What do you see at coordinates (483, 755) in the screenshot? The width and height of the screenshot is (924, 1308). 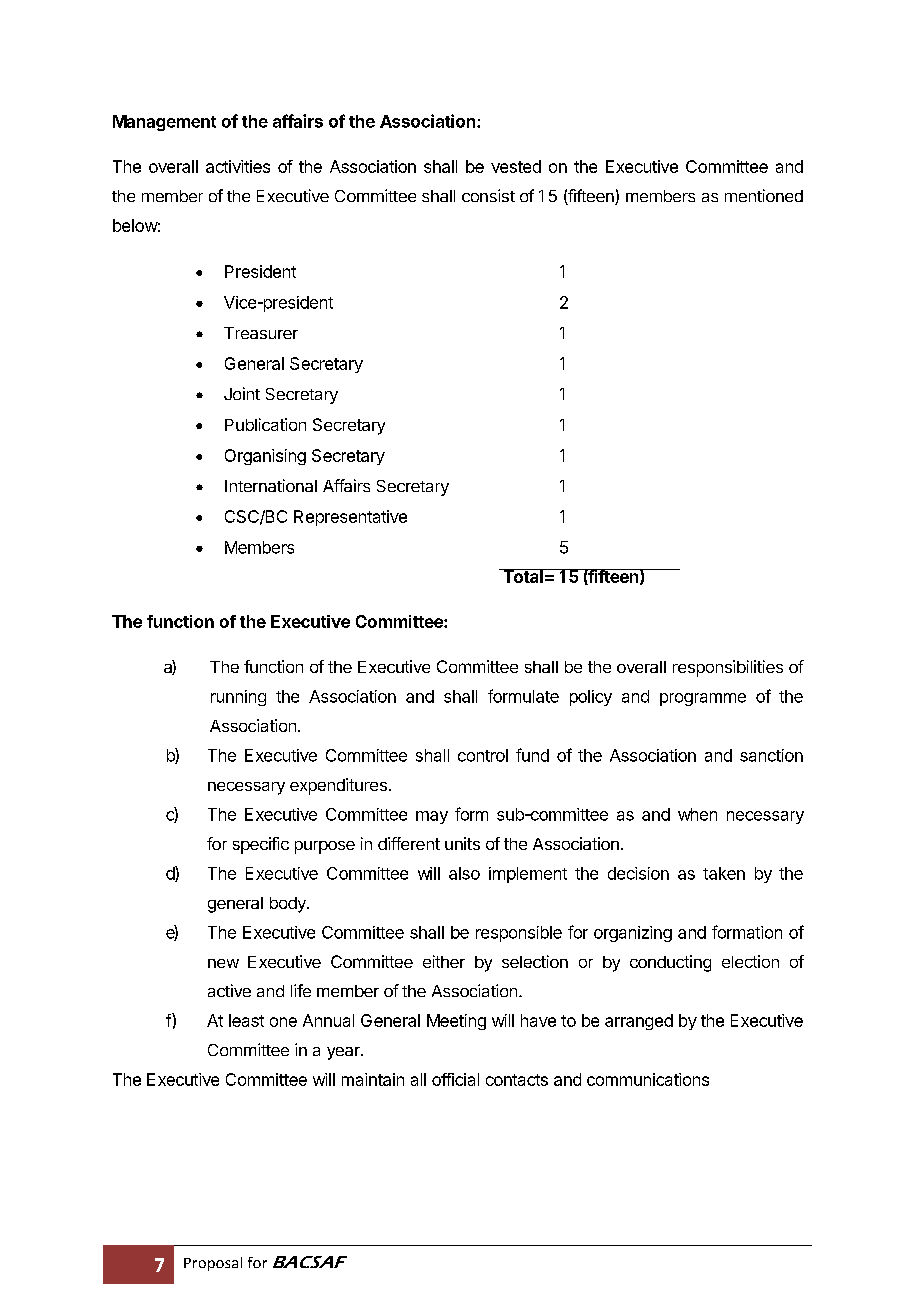 I see `control` at bounding box center [483, 755].
